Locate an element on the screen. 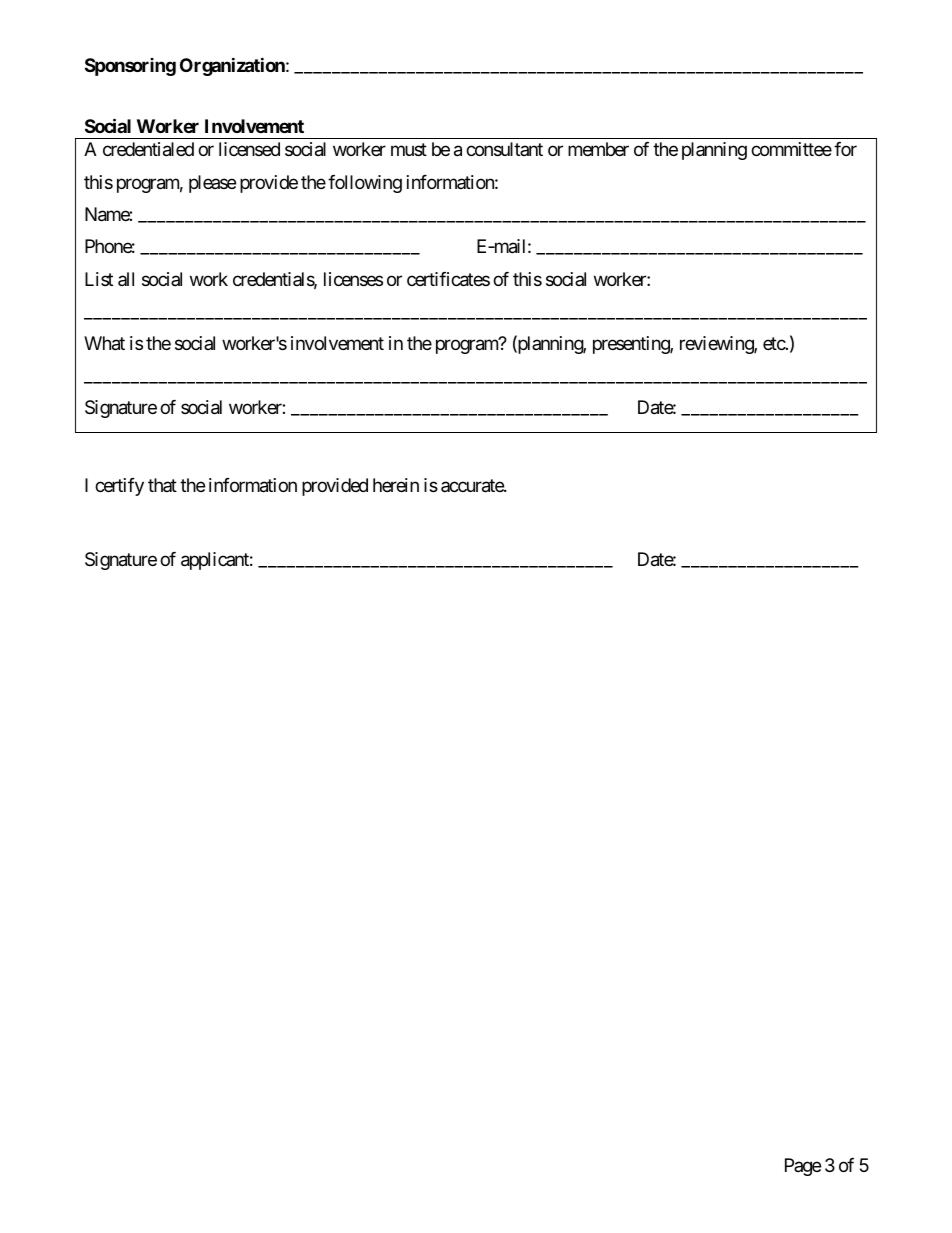 The image size is (952, 1233). Sponsoring is located at coordinates (130, 67).
